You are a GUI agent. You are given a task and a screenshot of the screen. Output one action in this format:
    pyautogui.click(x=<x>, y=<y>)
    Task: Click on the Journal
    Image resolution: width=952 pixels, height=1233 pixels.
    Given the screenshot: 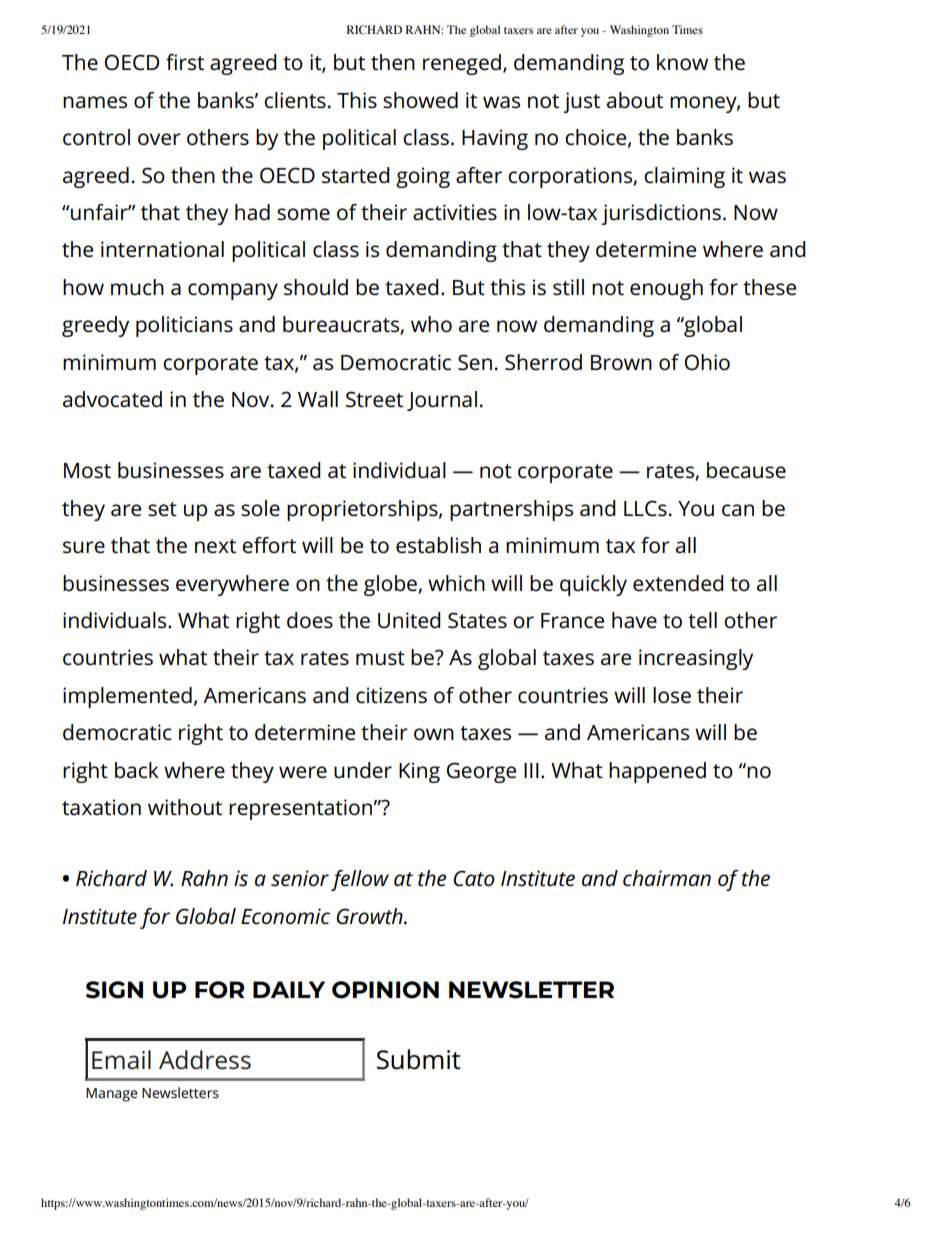 What is the action you would take?
    pyautogui.click(x=442, y=401)
